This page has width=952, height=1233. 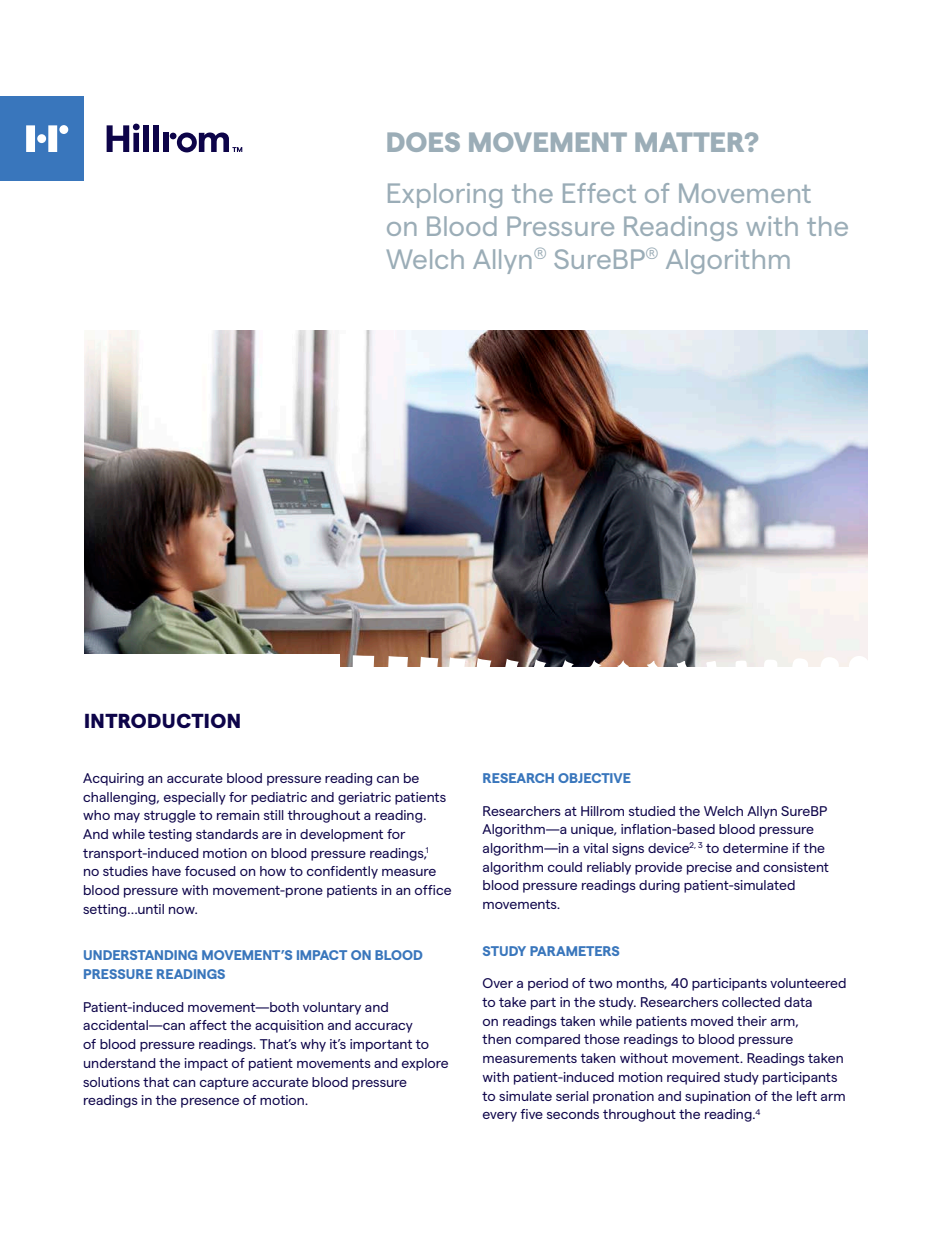 I want to click on geriatric, so click(x=364, y=798).
